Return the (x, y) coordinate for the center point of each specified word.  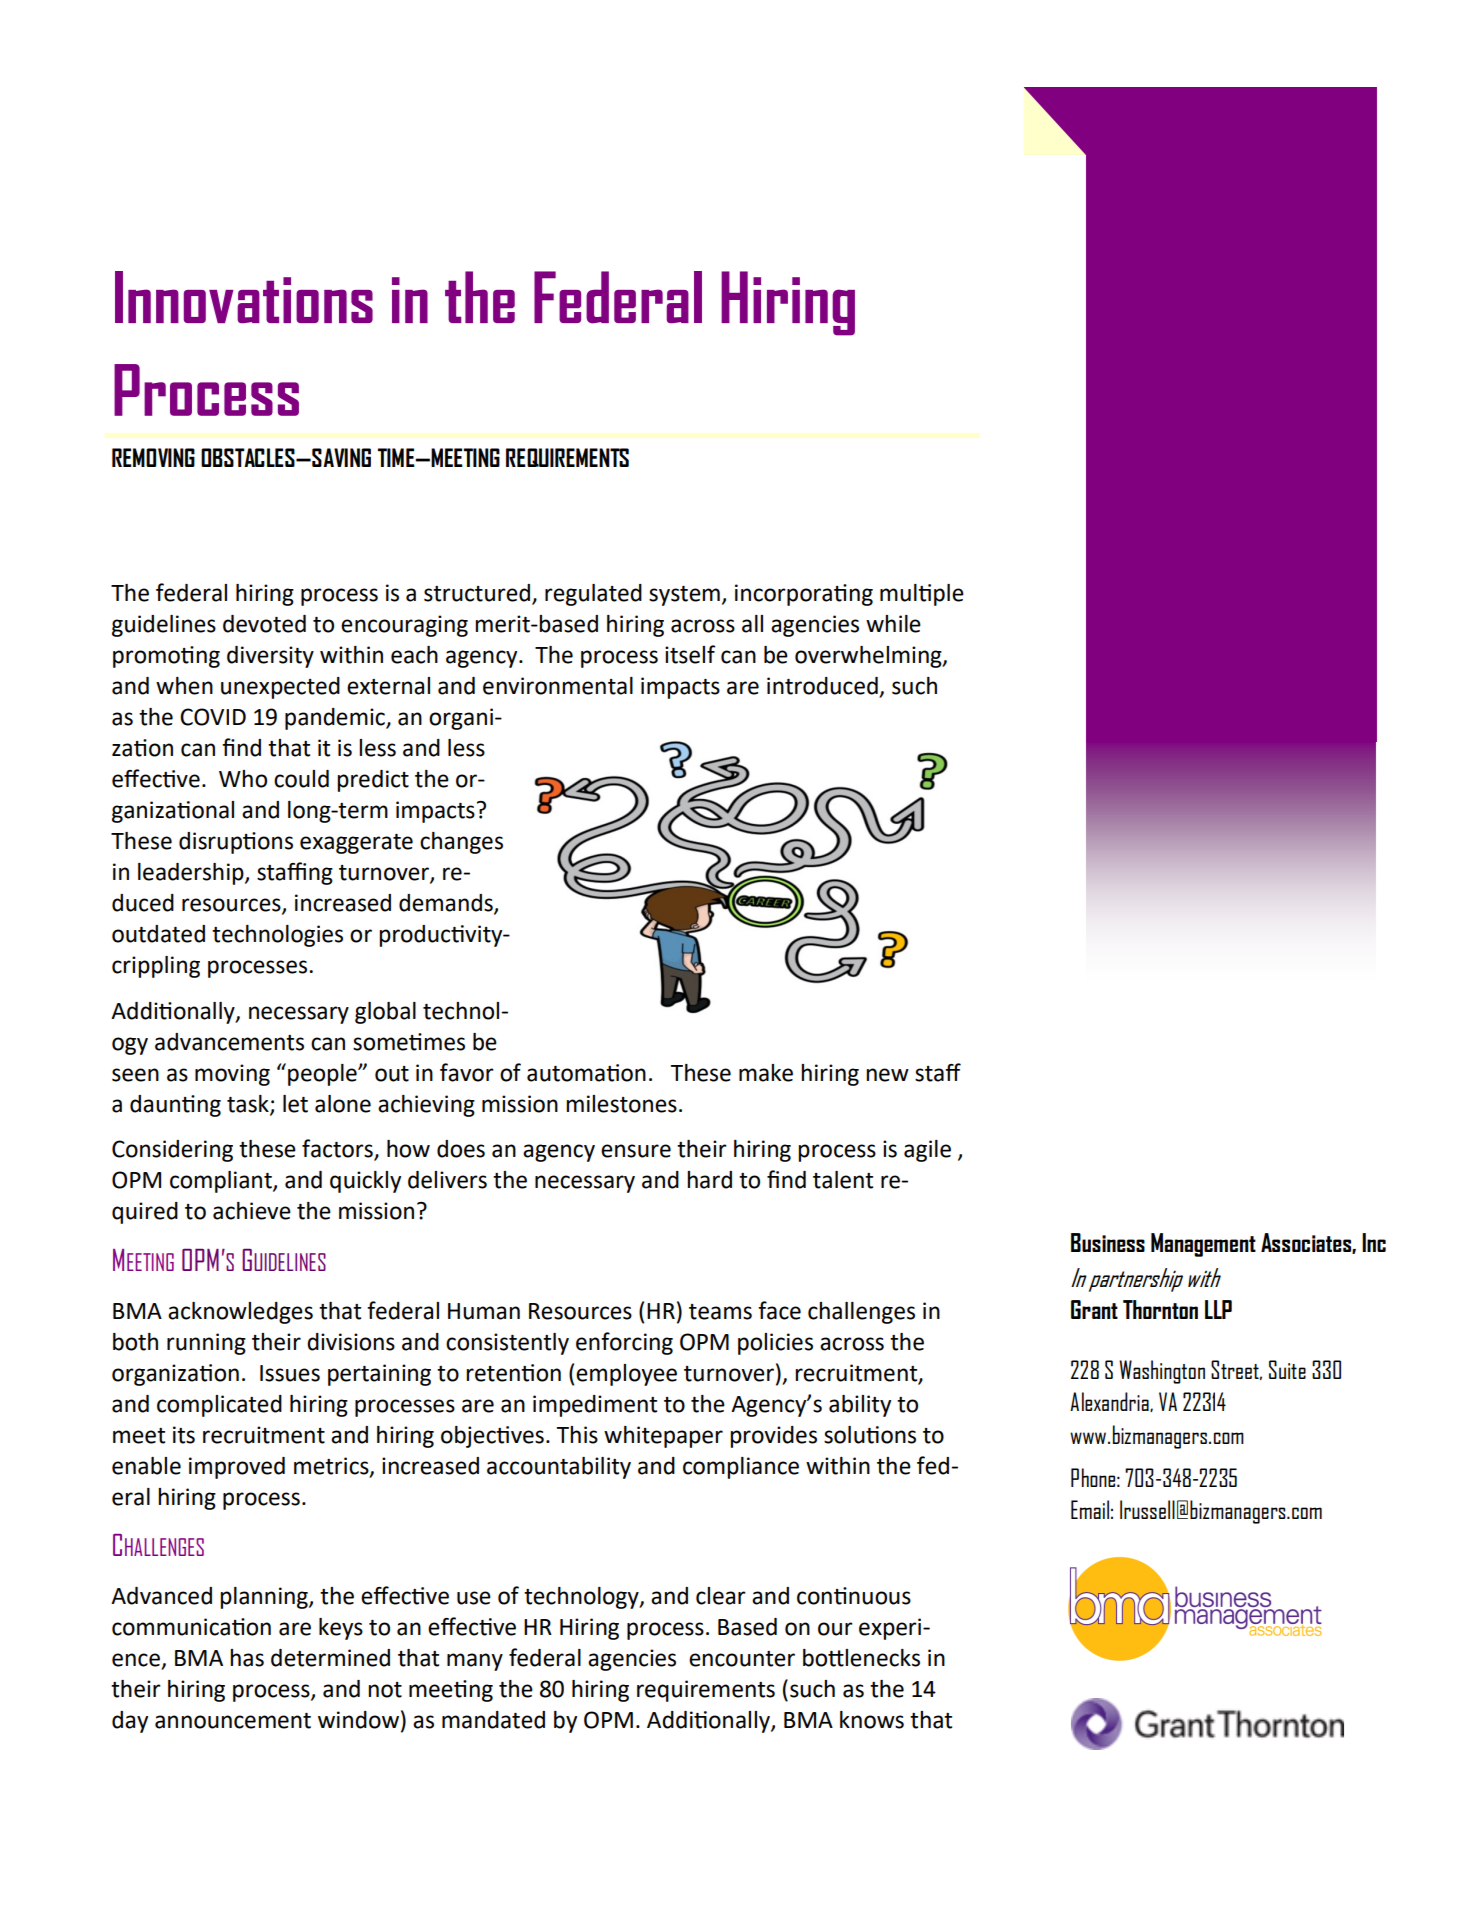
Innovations (244, 297)
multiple (922, 595)
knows (872, 1720)
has (247, 1658)
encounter (742, 1659)
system (684, 596)
